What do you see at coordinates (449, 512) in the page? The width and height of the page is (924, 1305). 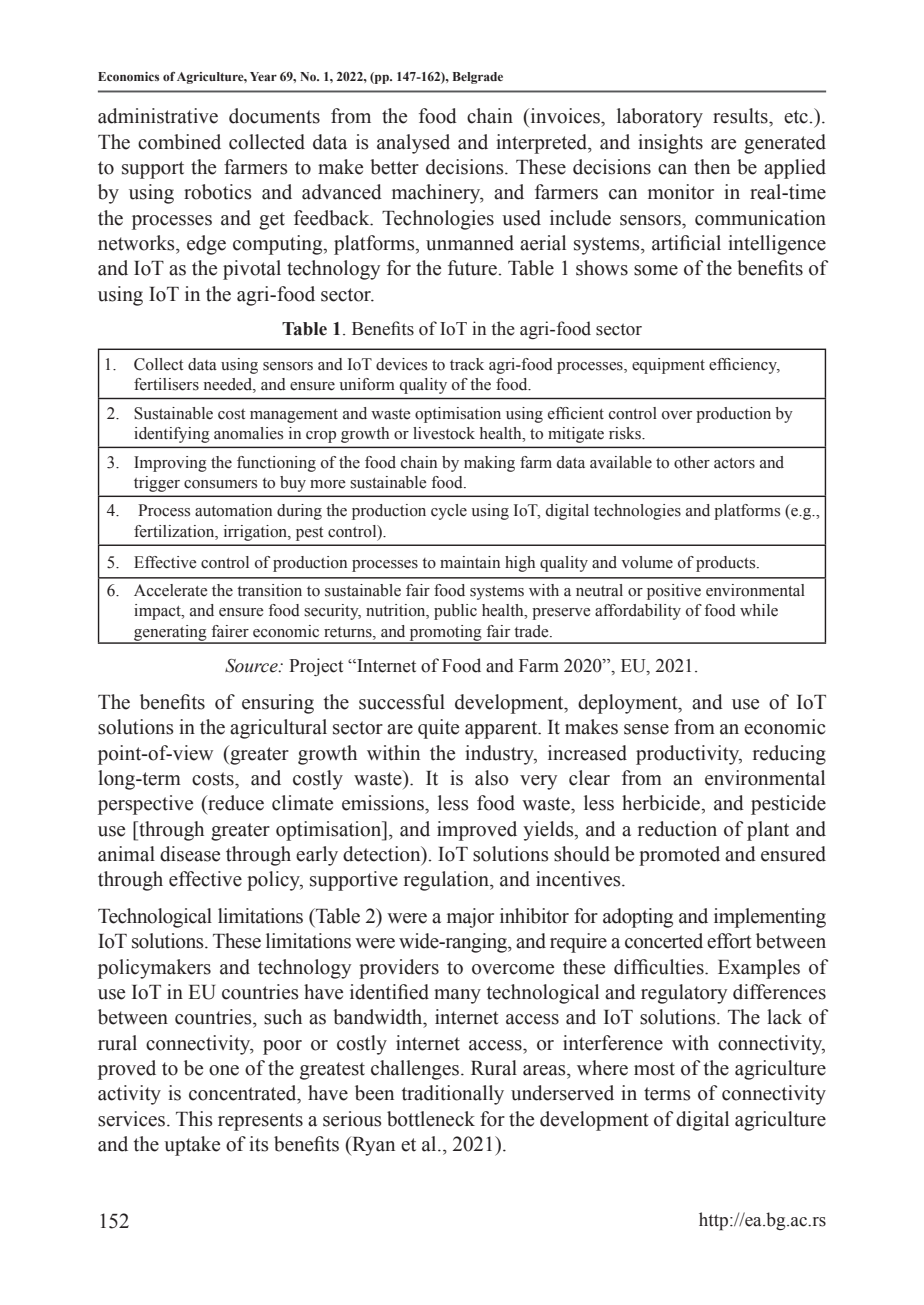 I see `cycle` at bounding box center [449, 512].
